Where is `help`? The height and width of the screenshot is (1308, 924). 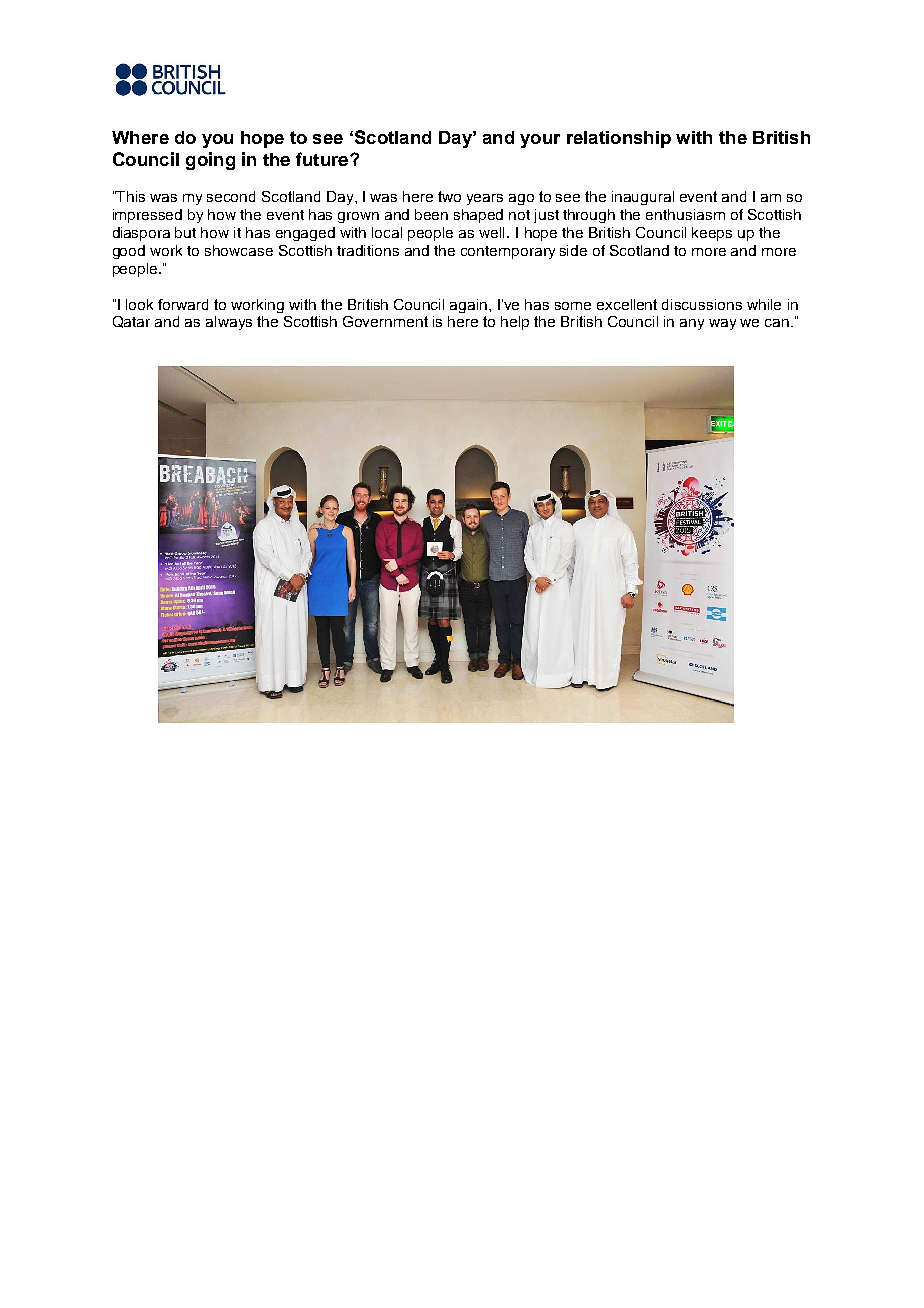 help is located at coordinates (515, 323).
